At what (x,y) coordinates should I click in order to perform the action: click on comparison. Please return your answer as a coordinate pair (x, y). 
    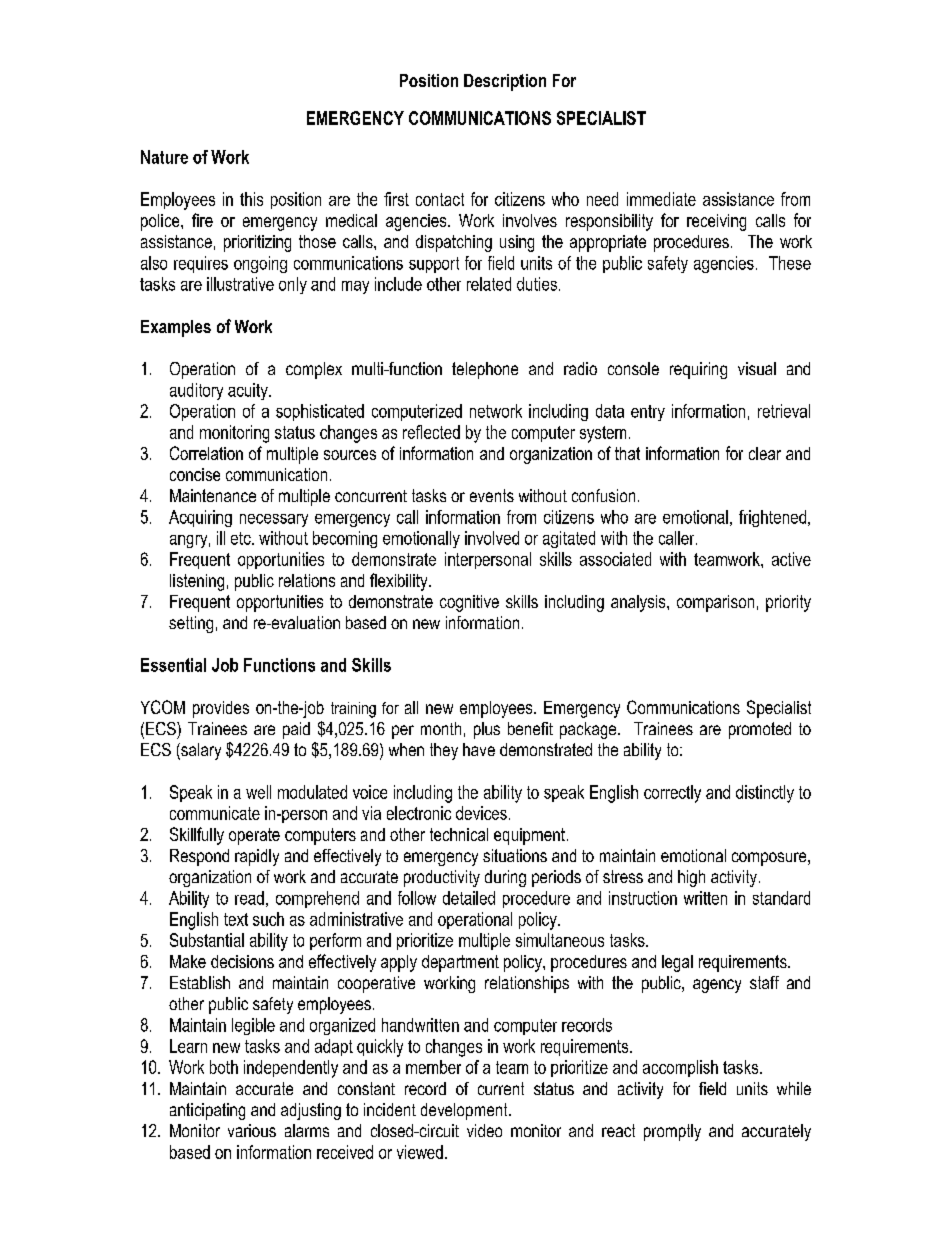
    Looking at the image, I should click on (715, 603).
